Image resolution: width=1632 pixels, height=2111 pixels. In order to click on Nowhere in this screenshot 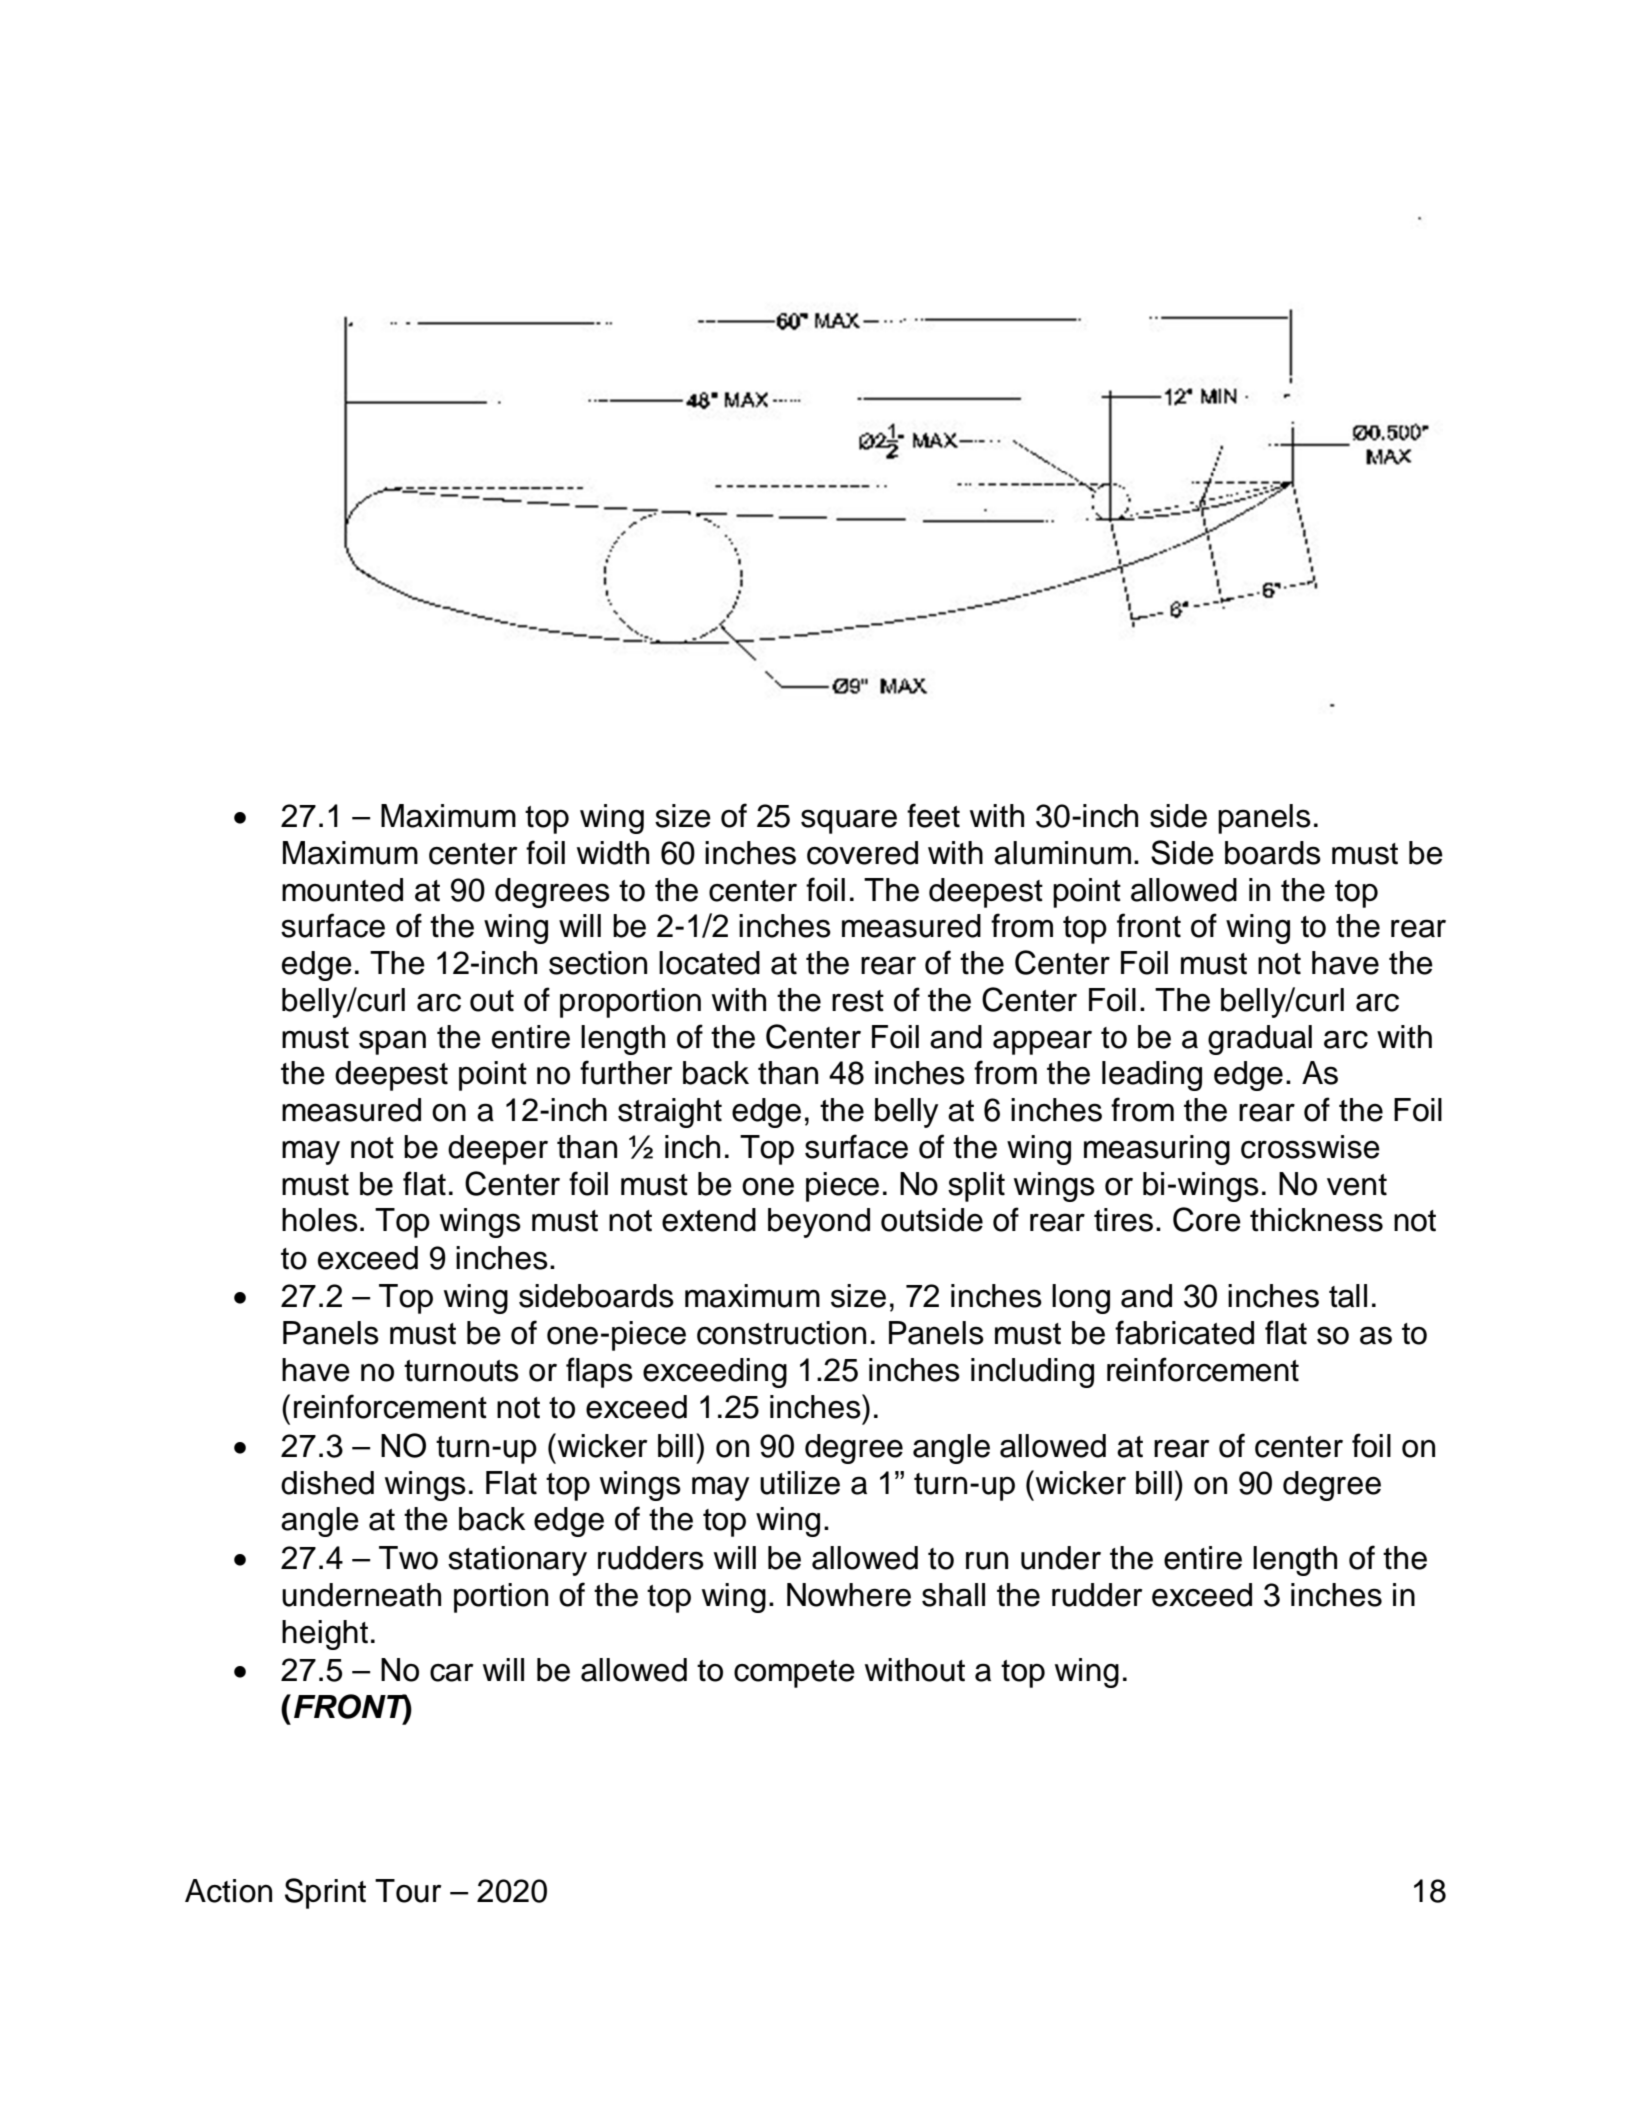, I will do `click(849, 1595)`.
